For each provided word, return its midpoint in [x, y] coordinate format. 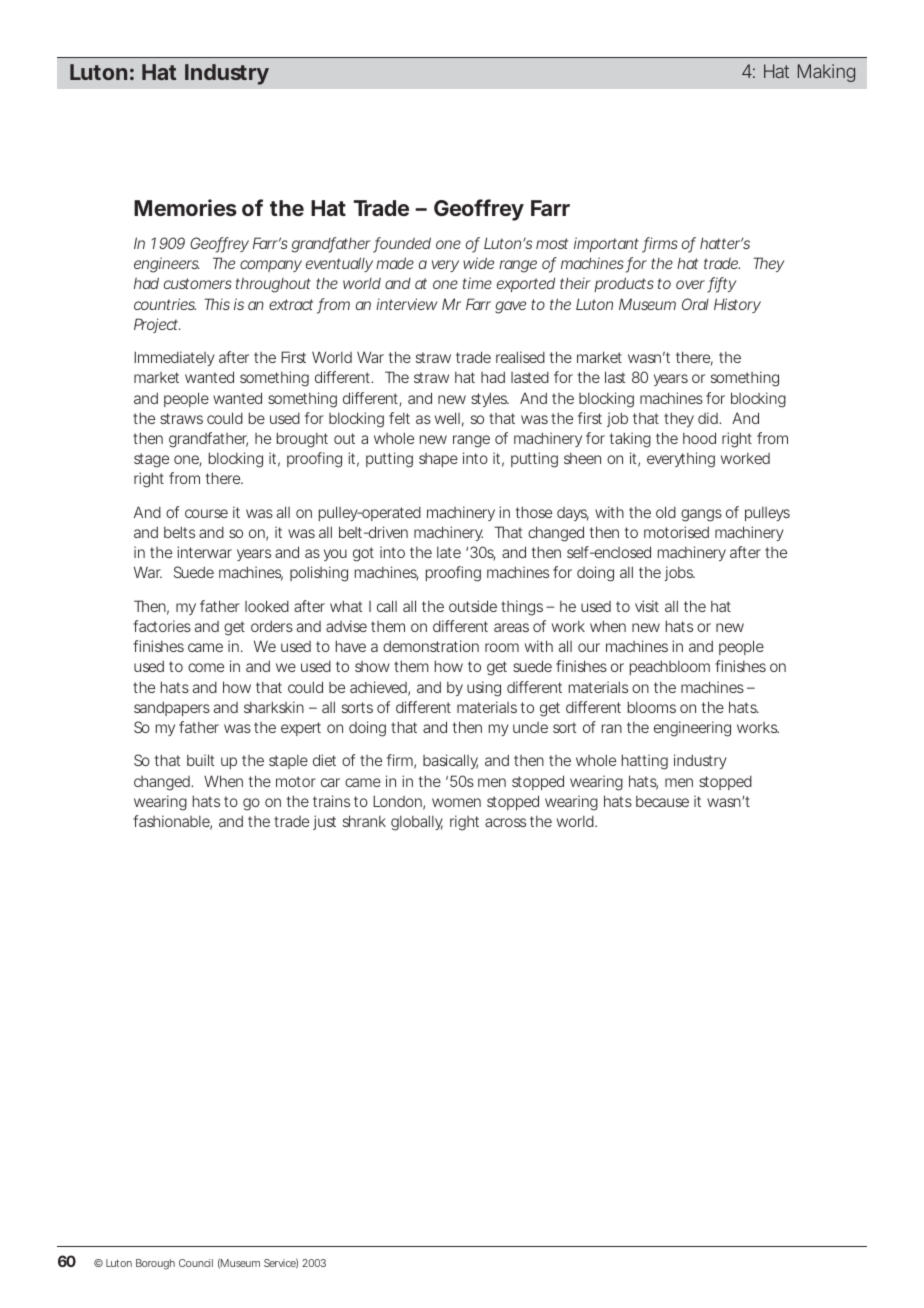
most [552, 243]
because [662, 801]
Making [826, 73]
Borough [155, 1264]
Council [196, 1263]
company [271, 266]
